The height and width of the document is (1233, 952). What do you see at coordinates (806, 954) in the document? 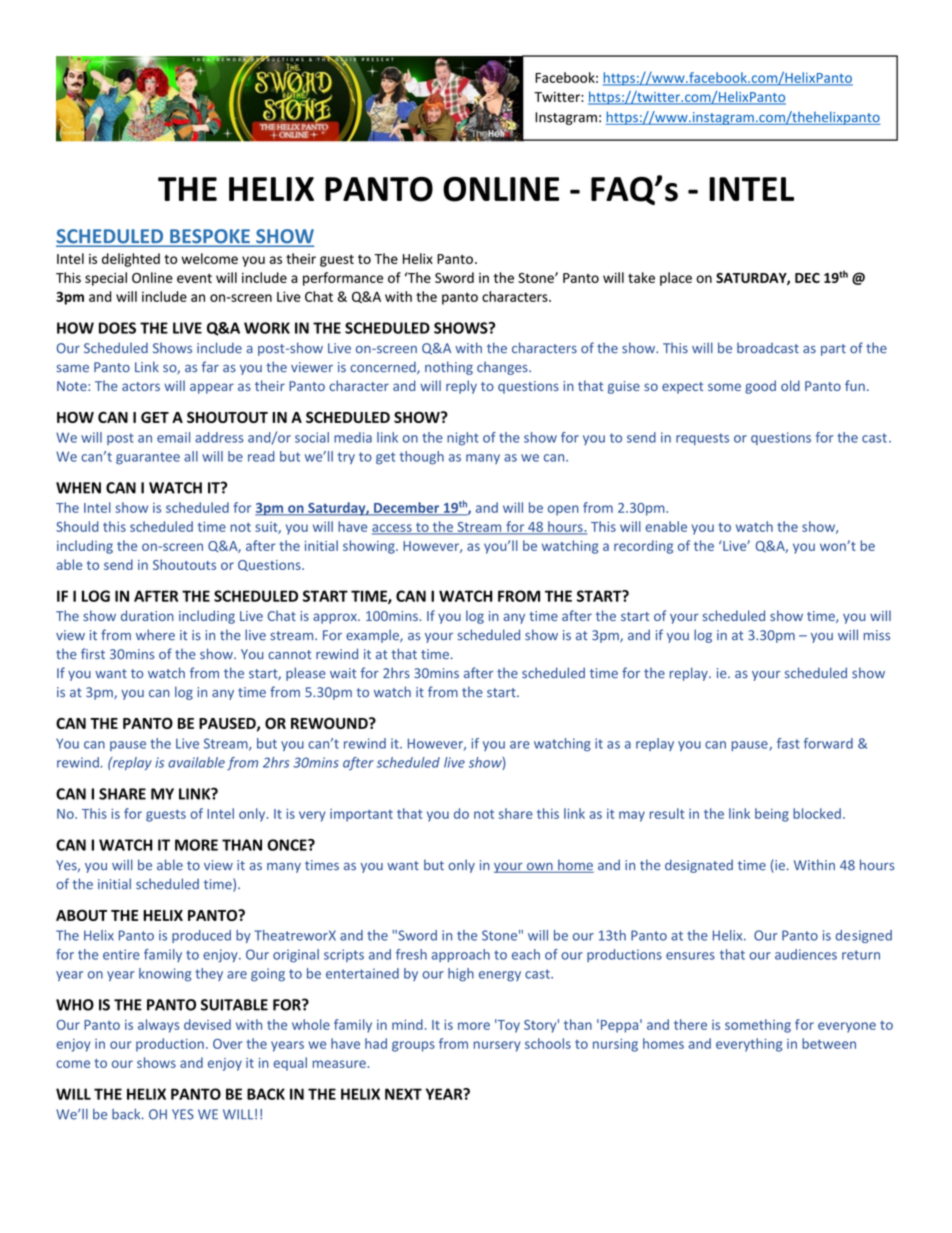
I see `audiences` at bounding box center [806, 954].
